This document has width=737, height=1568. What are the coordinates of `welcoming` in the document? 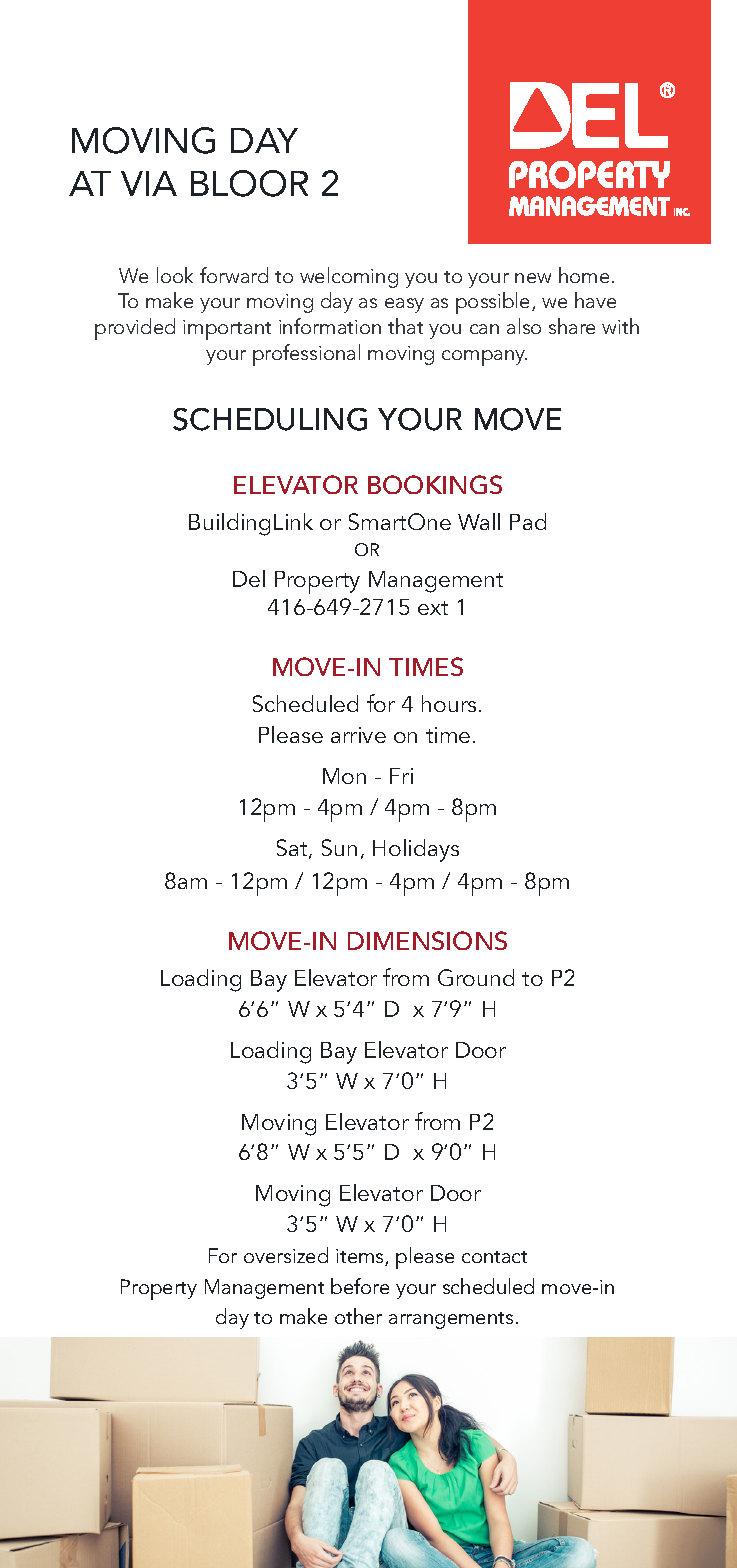 It's located at (349, 277).
